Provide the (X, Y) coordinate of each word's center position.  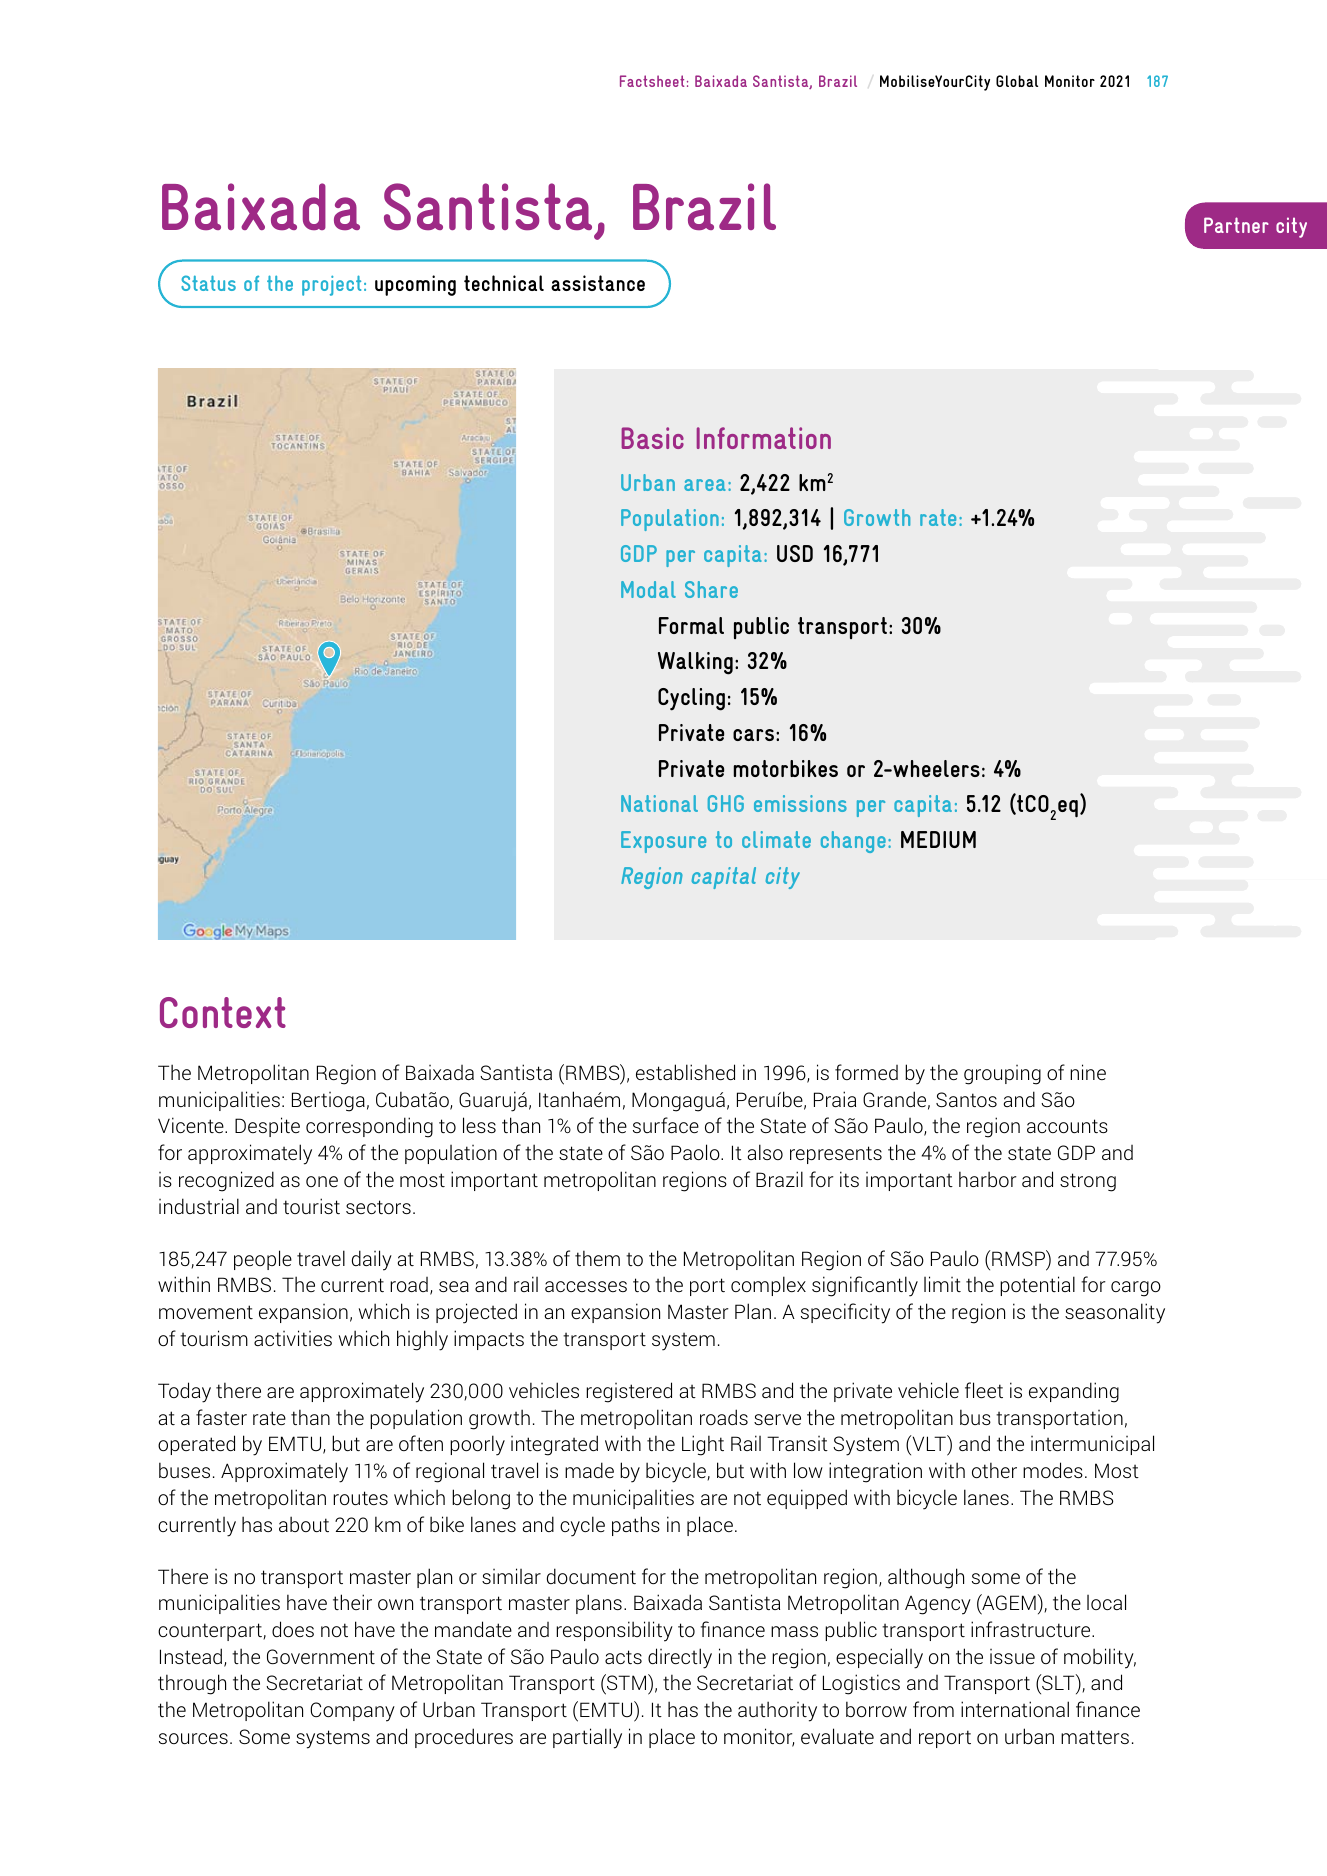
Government (321, 1656)
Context (223, 1012)
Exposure (663, 842)
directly (680, 1658)
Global (1017, 81)
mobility (1100, 1658)
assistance (598, 283)
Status (208, 283)
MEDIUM (938, 839)
